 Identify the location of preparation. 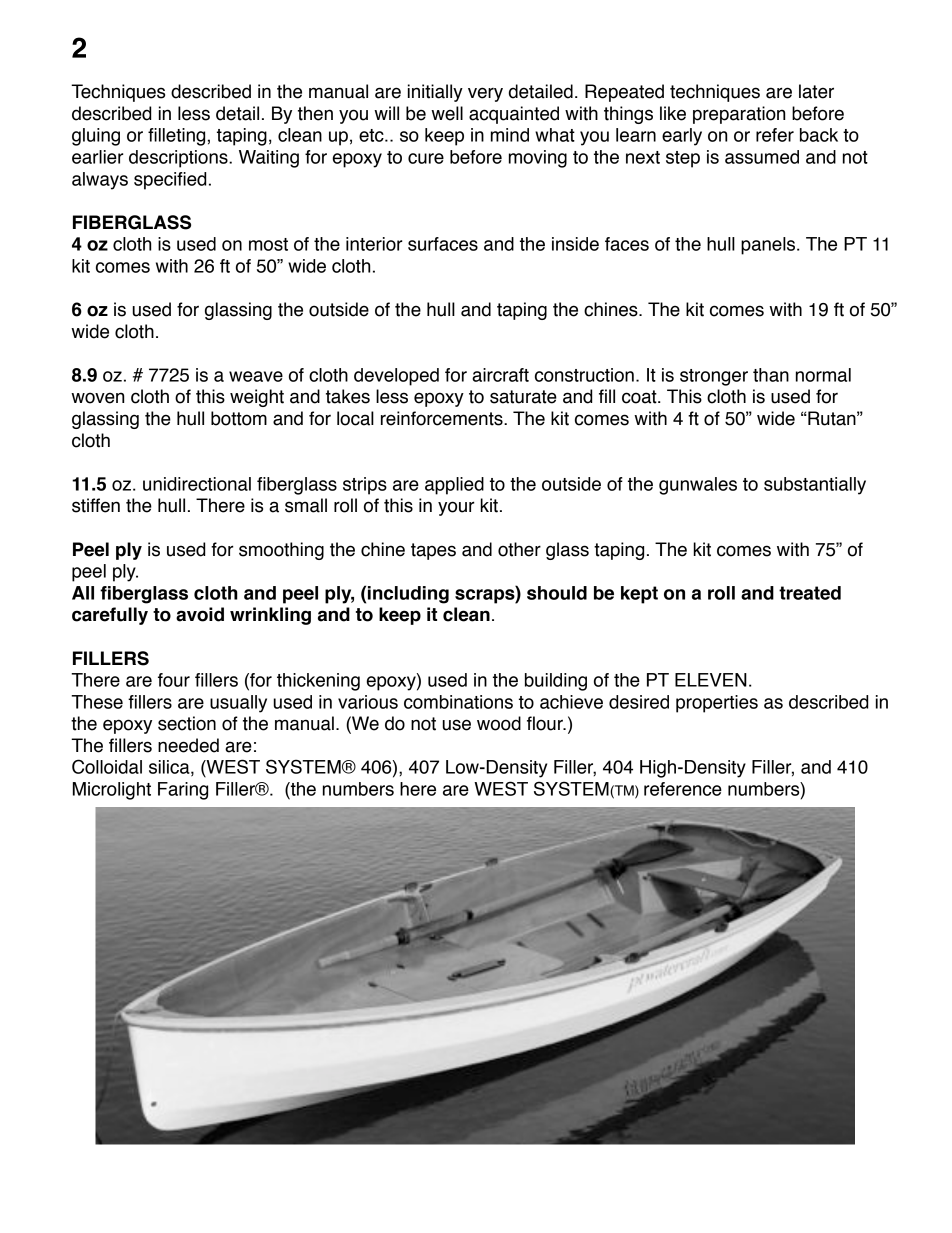
(739, 115).
